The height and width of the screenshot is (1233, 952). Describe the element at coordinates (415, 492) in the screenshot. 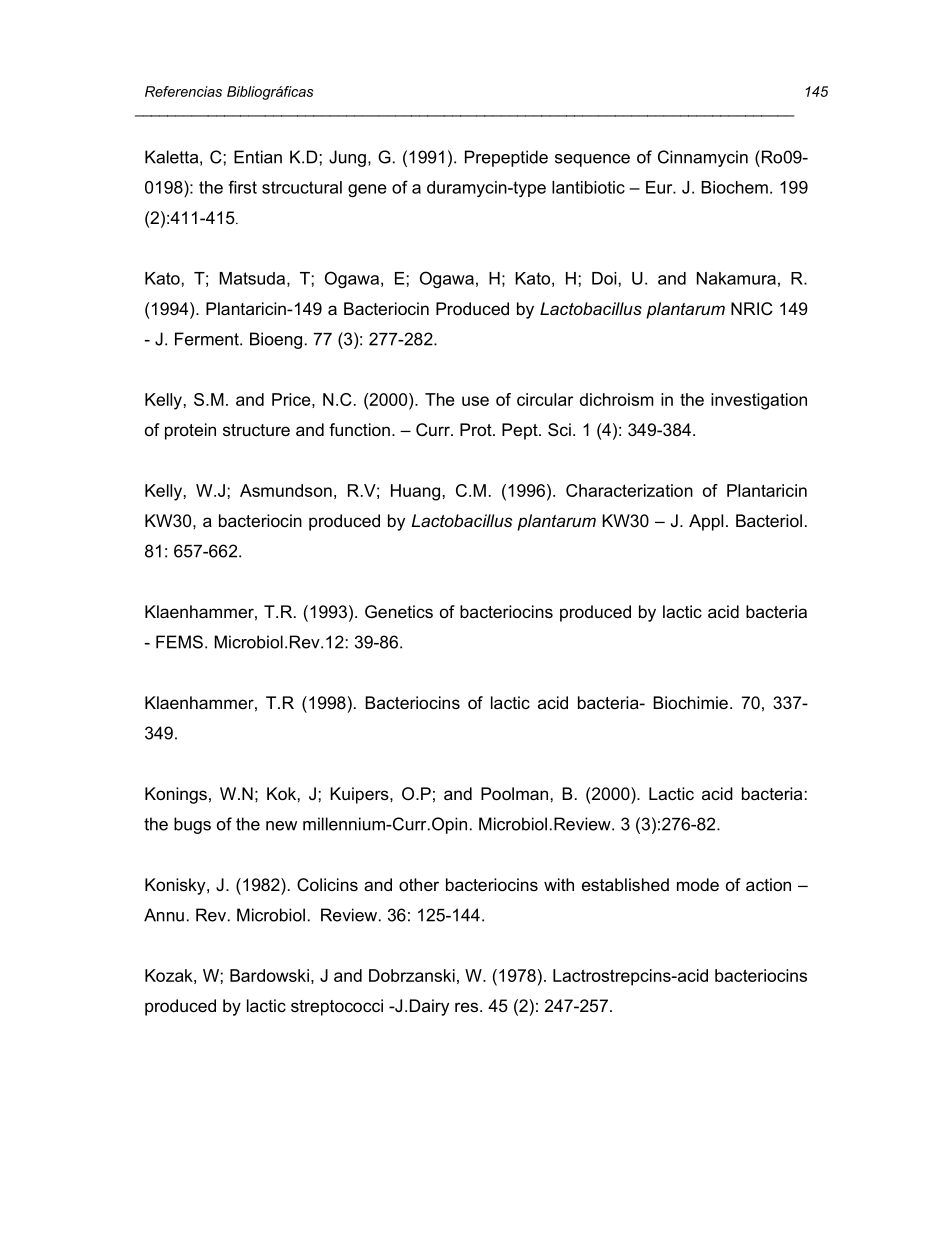

I see `Huang` at that location.
